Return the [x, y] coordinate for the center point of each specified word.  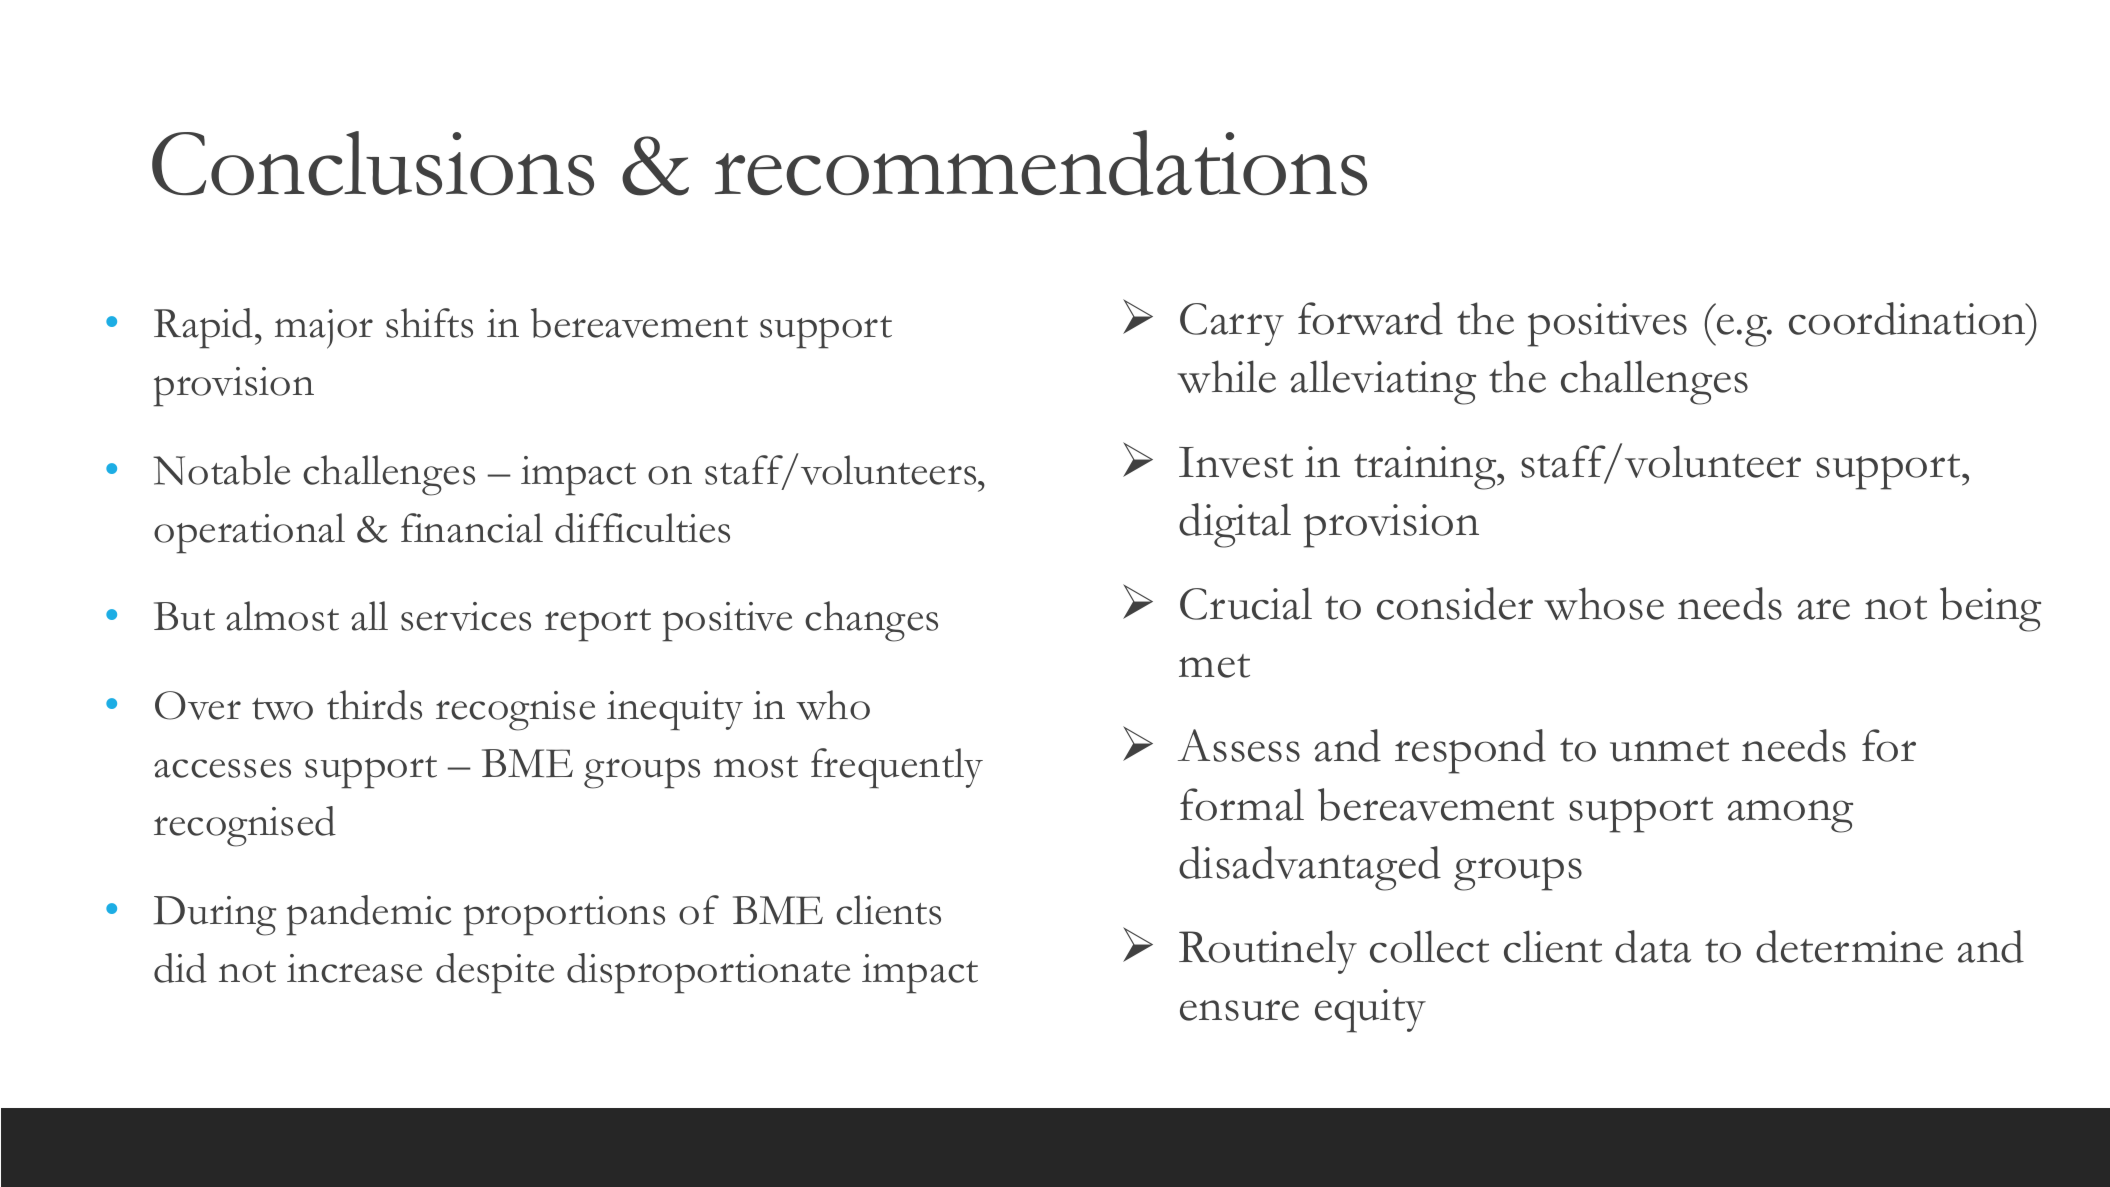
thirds [374, 705]
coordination [1909, 318]
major [324, 329]
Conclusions [373, 163]
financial [472, 528]
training [1426, 468]
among [1790, 816]
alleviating [1383, 382]
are [1823, 609]
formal [1242, 804]
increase [354, 968]
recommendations [1041, 163]
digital [1235, 525]
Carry [1232, 324]
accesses [222, 768]
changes [871, 621]
